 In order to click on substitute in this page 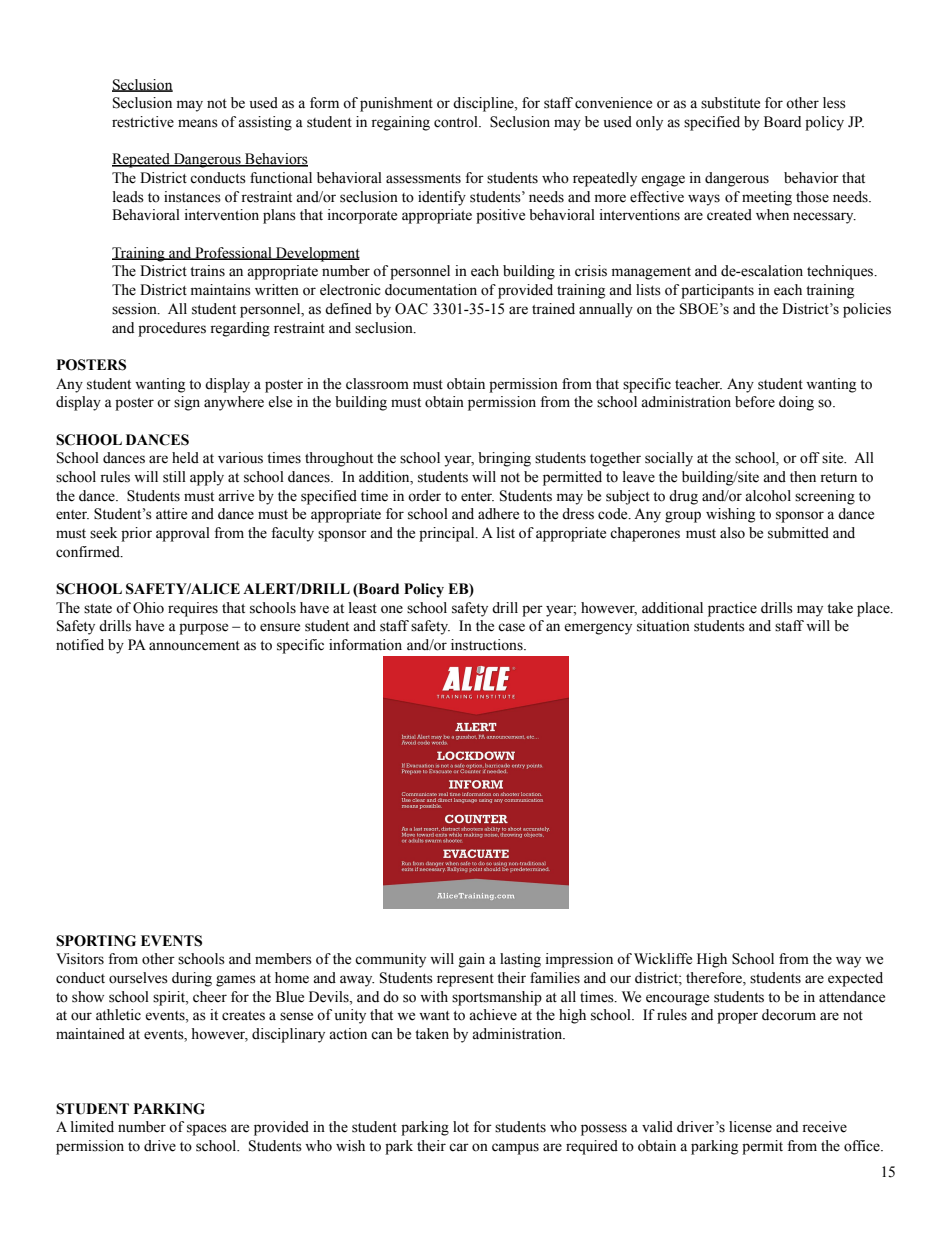, I will do `click(730, 103)`.
